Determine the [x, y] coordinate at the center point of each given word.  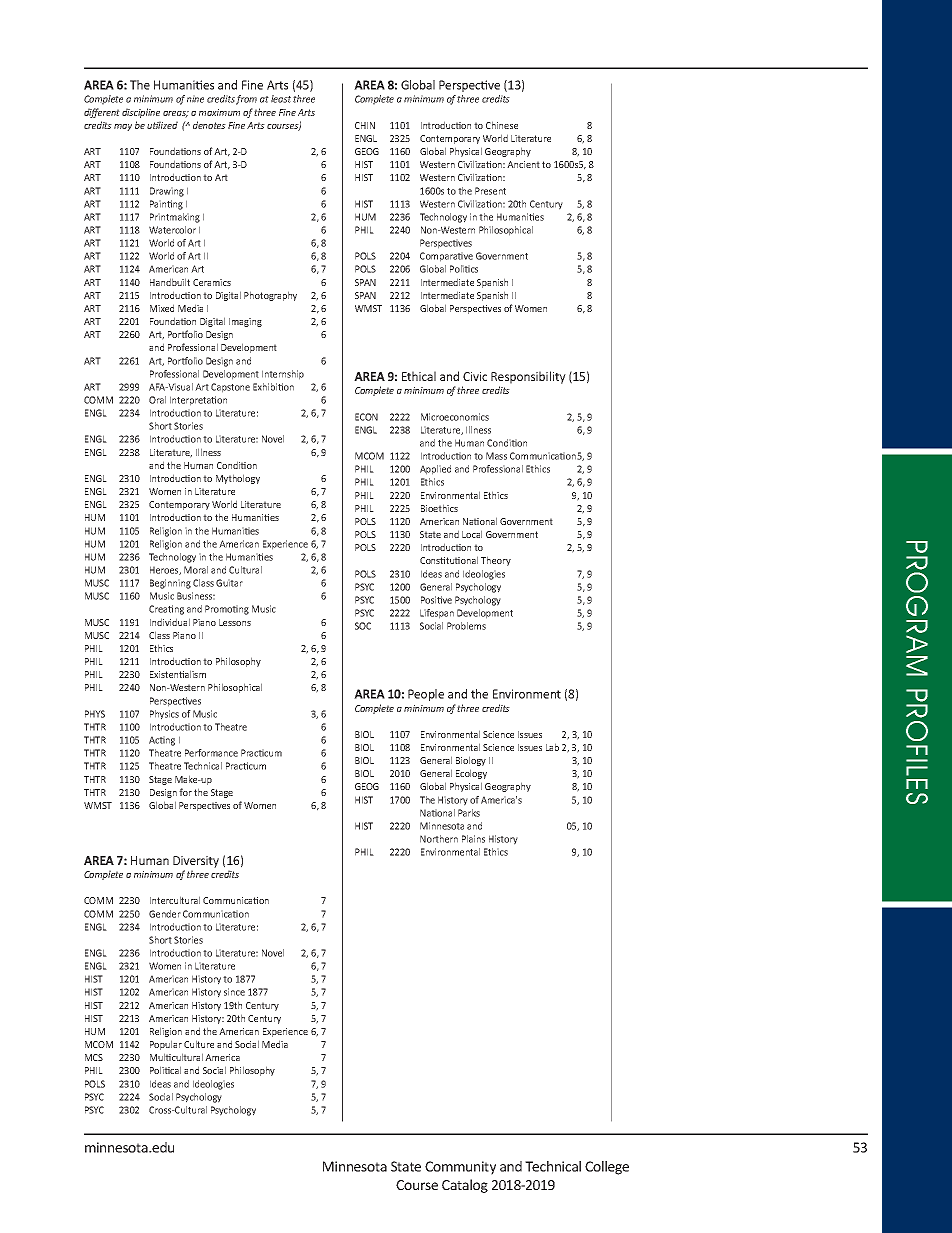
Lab [552, 747]
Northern [439, 839]
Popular [166, 1045]
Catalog [465, 1186]
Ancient [523, 164]
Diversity [196, 862]
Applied [435, 470]
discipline [141, 113]
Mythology [238, 479]
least [281, 99]
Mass [496, 456]
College [607, 1168]
